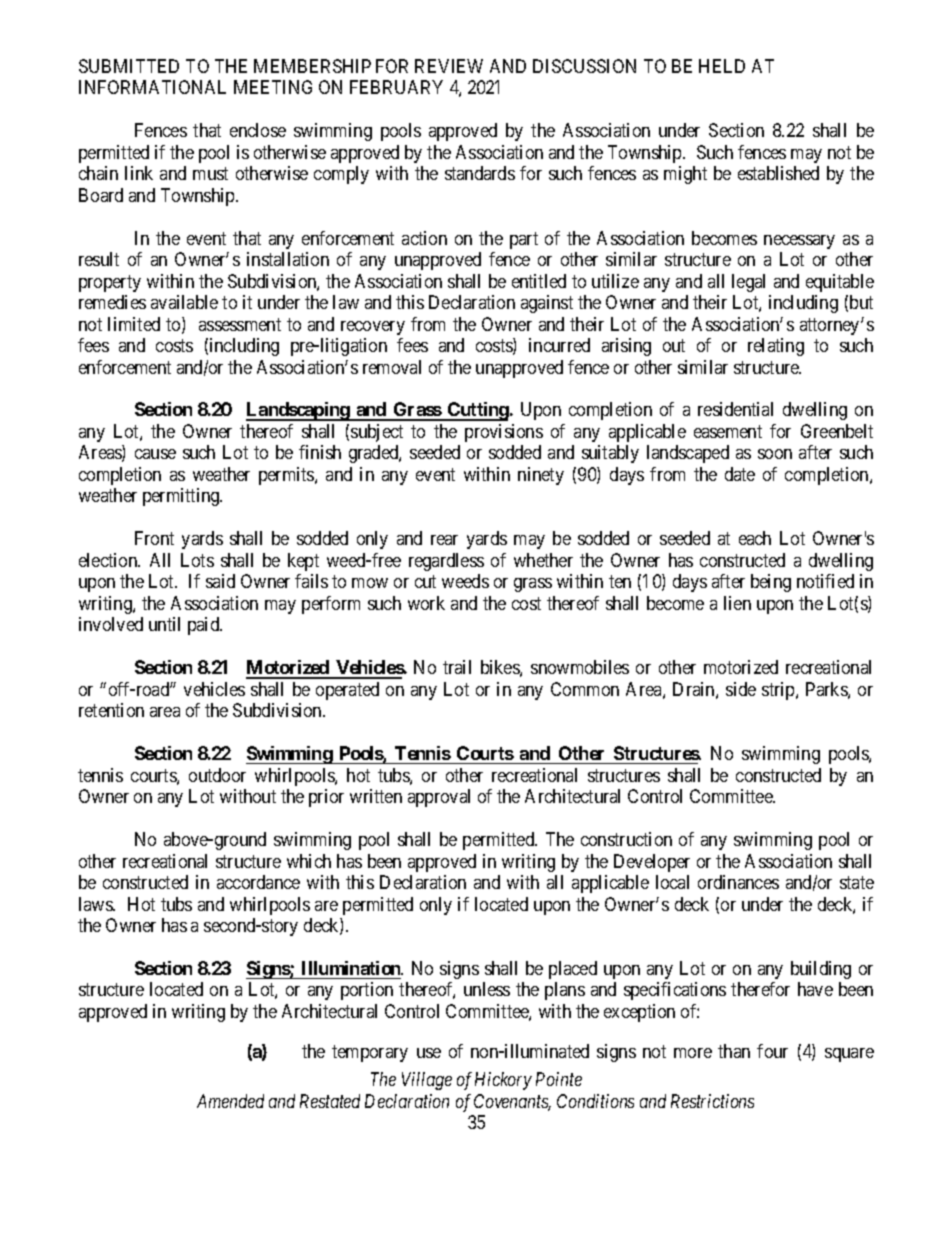  I want to click on INFORMATIONAL, so click(152, 87).
